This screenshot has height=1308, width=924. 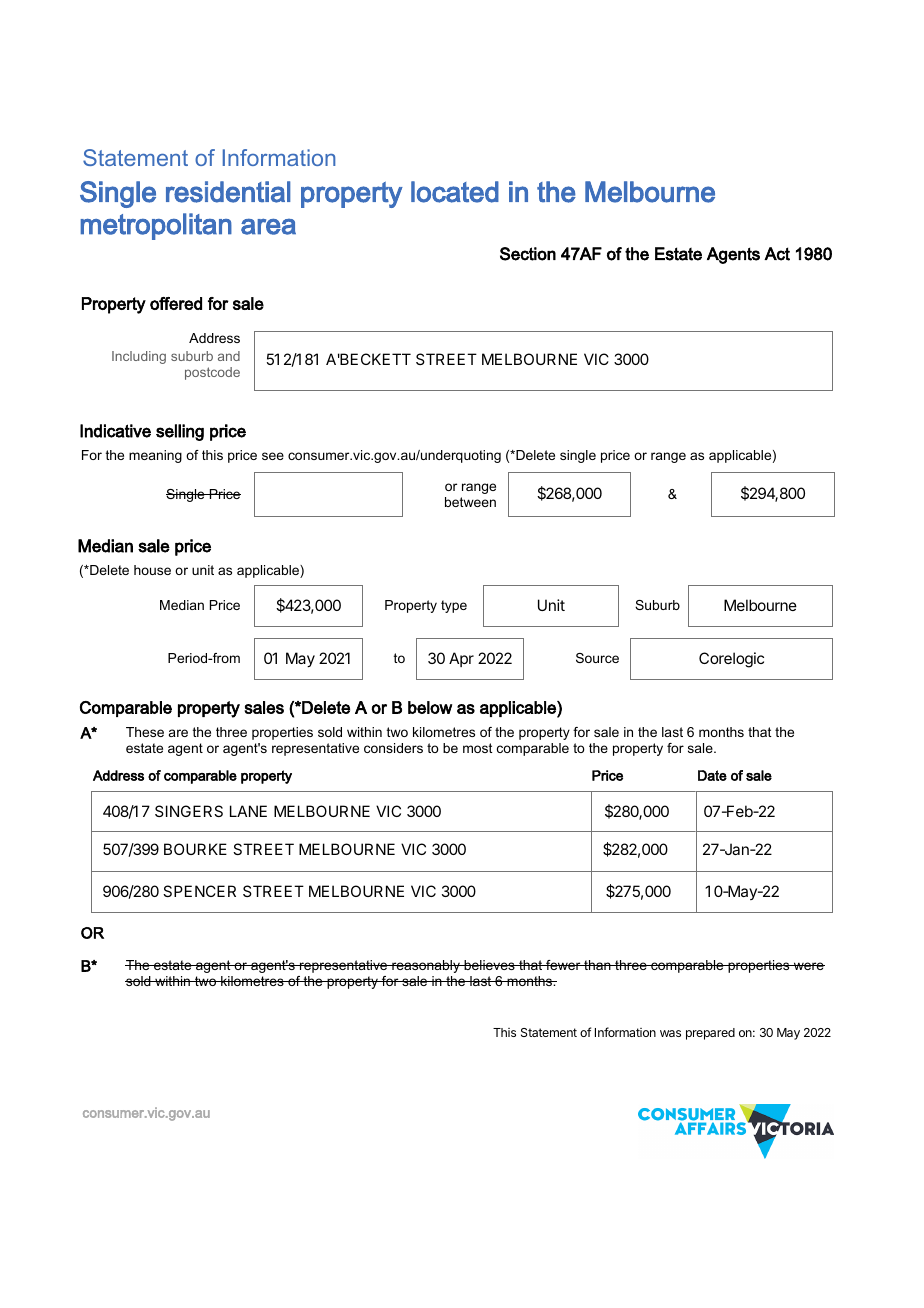 What do you see at coordinates (712, 775) in the screenshot?
I see `Date` at bounding box center [712, 775].
